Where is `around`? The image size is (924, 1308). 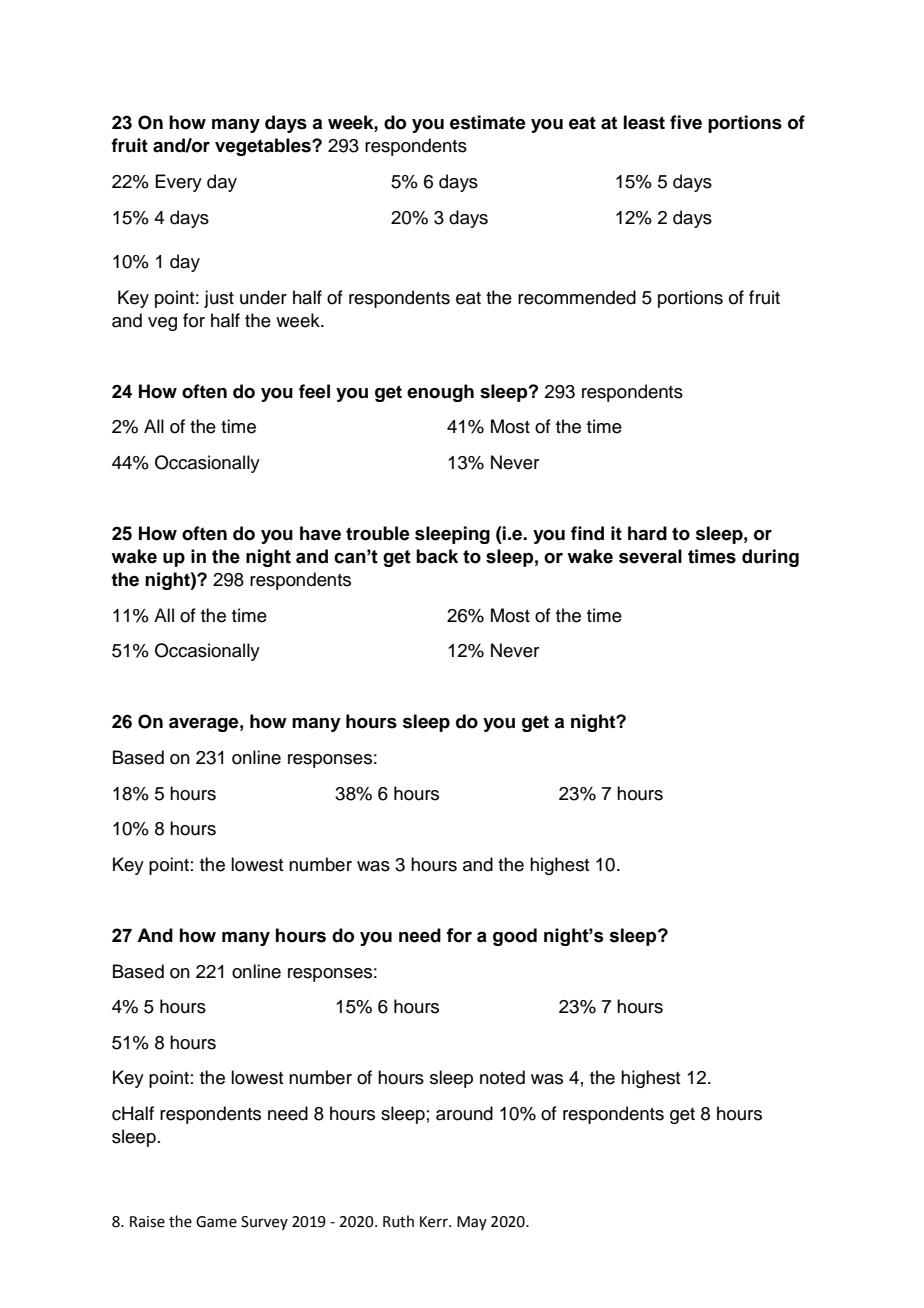 around is located at coordinates (464, 1113).
